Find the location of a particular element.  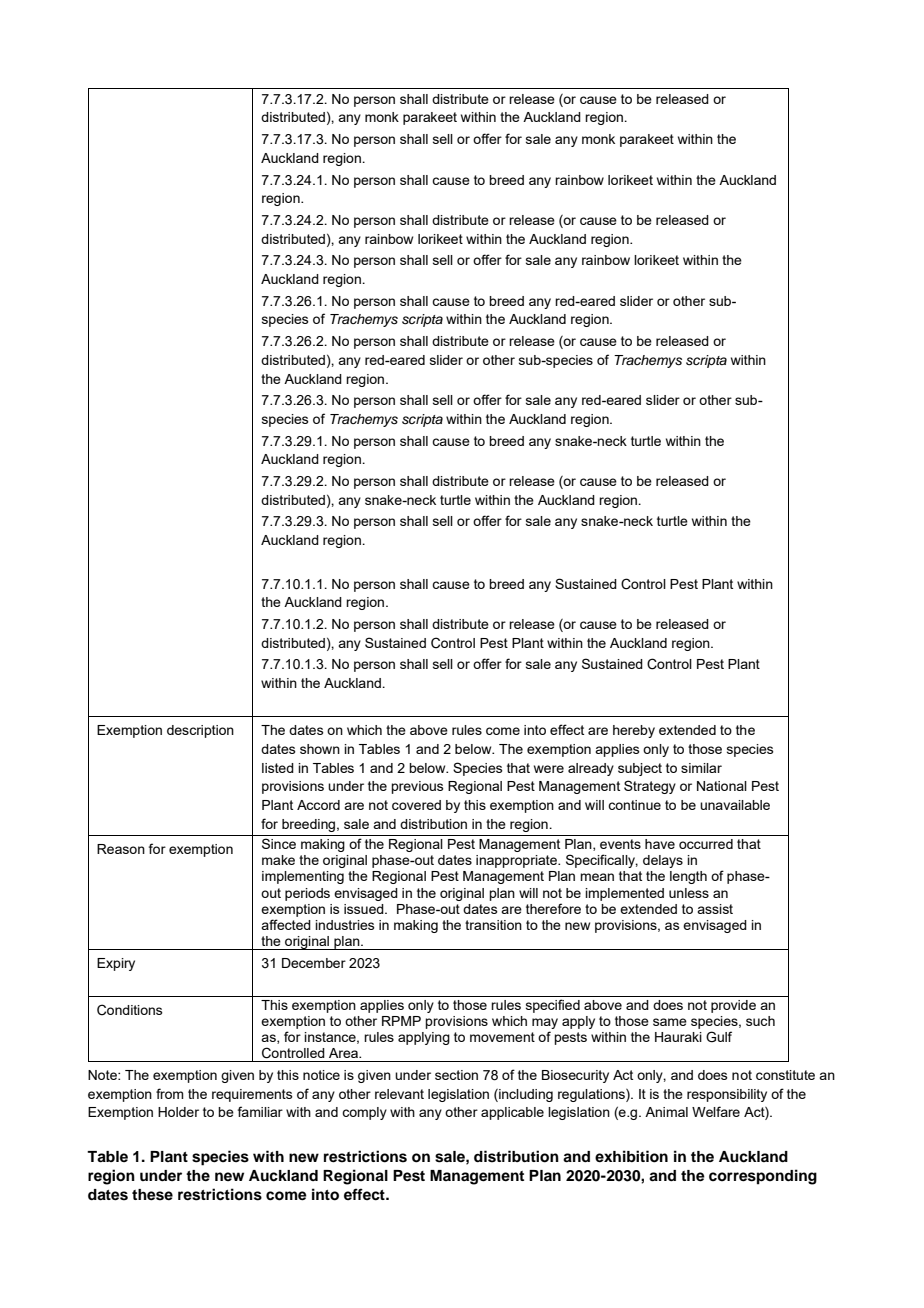

shown is located at coordinates (320, 749).
